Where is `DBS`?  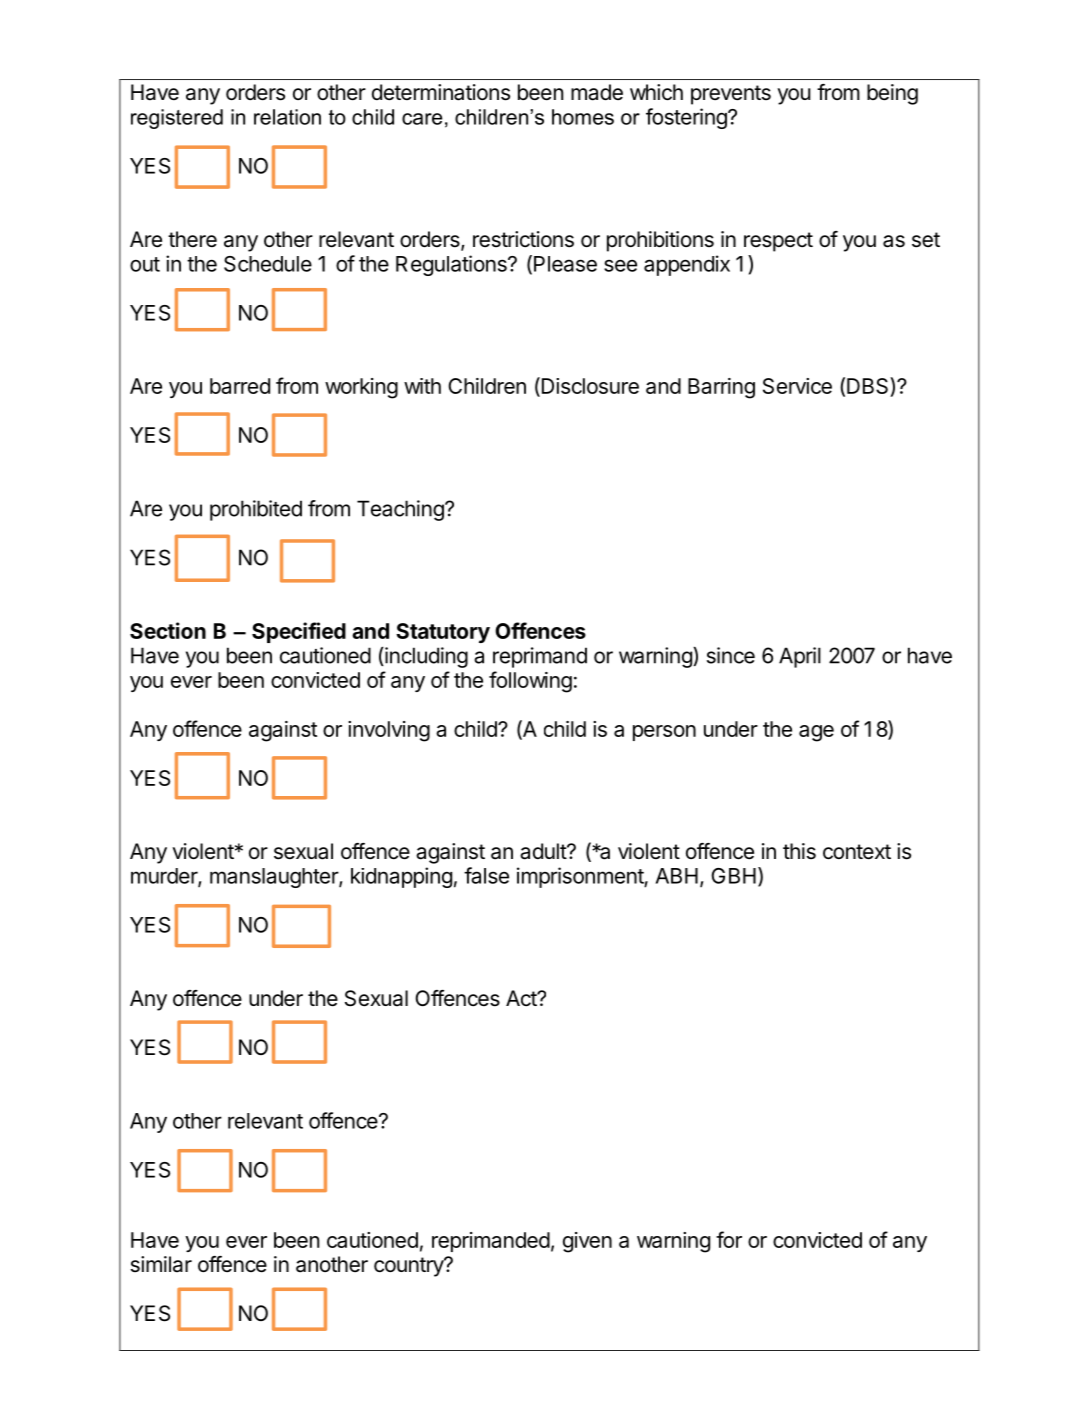
DBS is located at coordinates (869, 387).
